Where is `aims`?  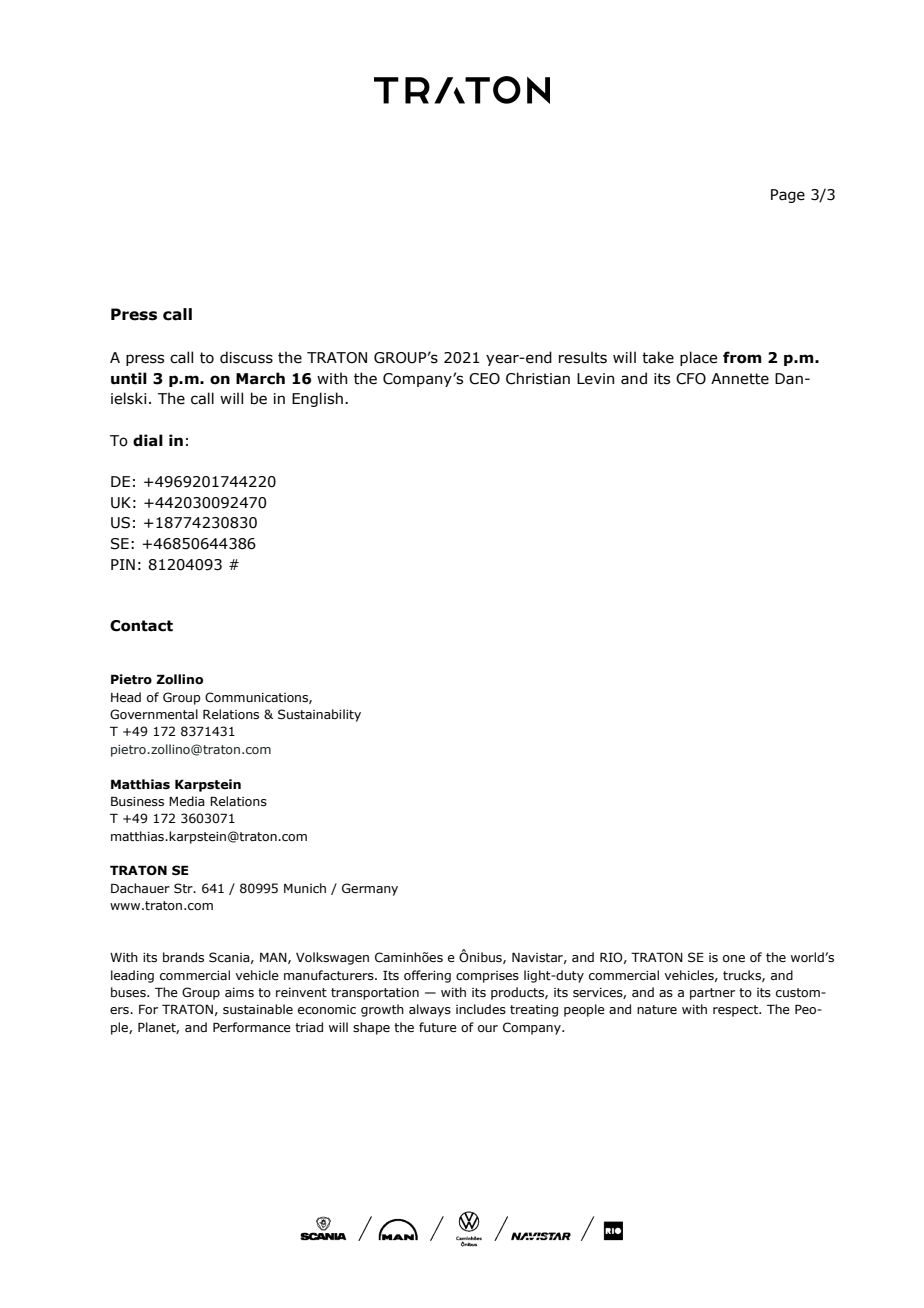 aims is located at coordinates (239, 992).
